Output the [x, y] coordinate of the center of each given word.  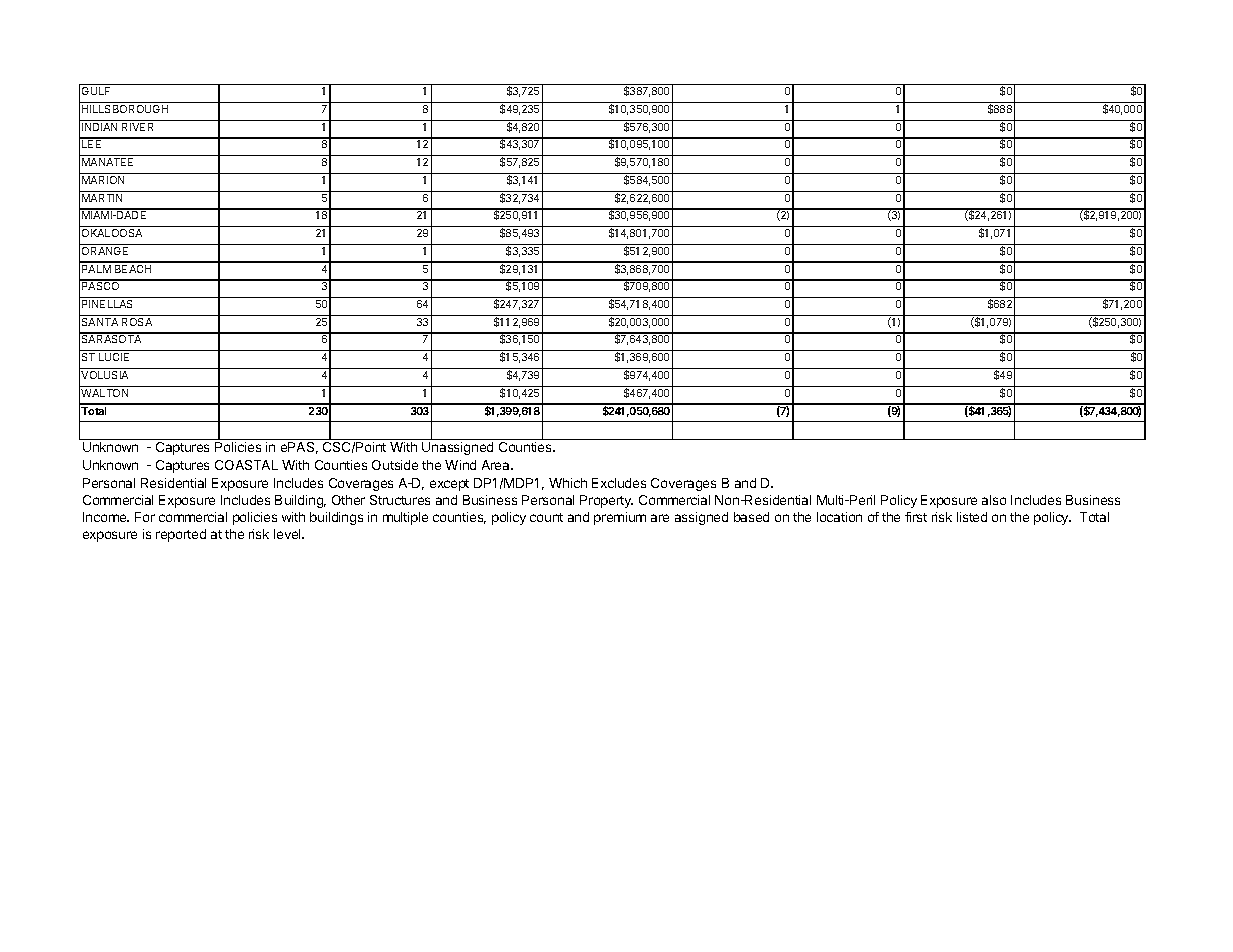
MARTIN [102, 198]
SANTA [100, 322]
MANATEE [107, 162]
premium [620, 518]
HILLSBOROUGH [125, 109]
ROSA [137, 322]
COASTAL [246, 465]
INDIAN [99, 127]
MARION [103, 180]
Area [497, 465]
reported [181, 535]
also [994, 500]
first [916, 517]
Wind [460, 465]
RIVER [137, 127]
